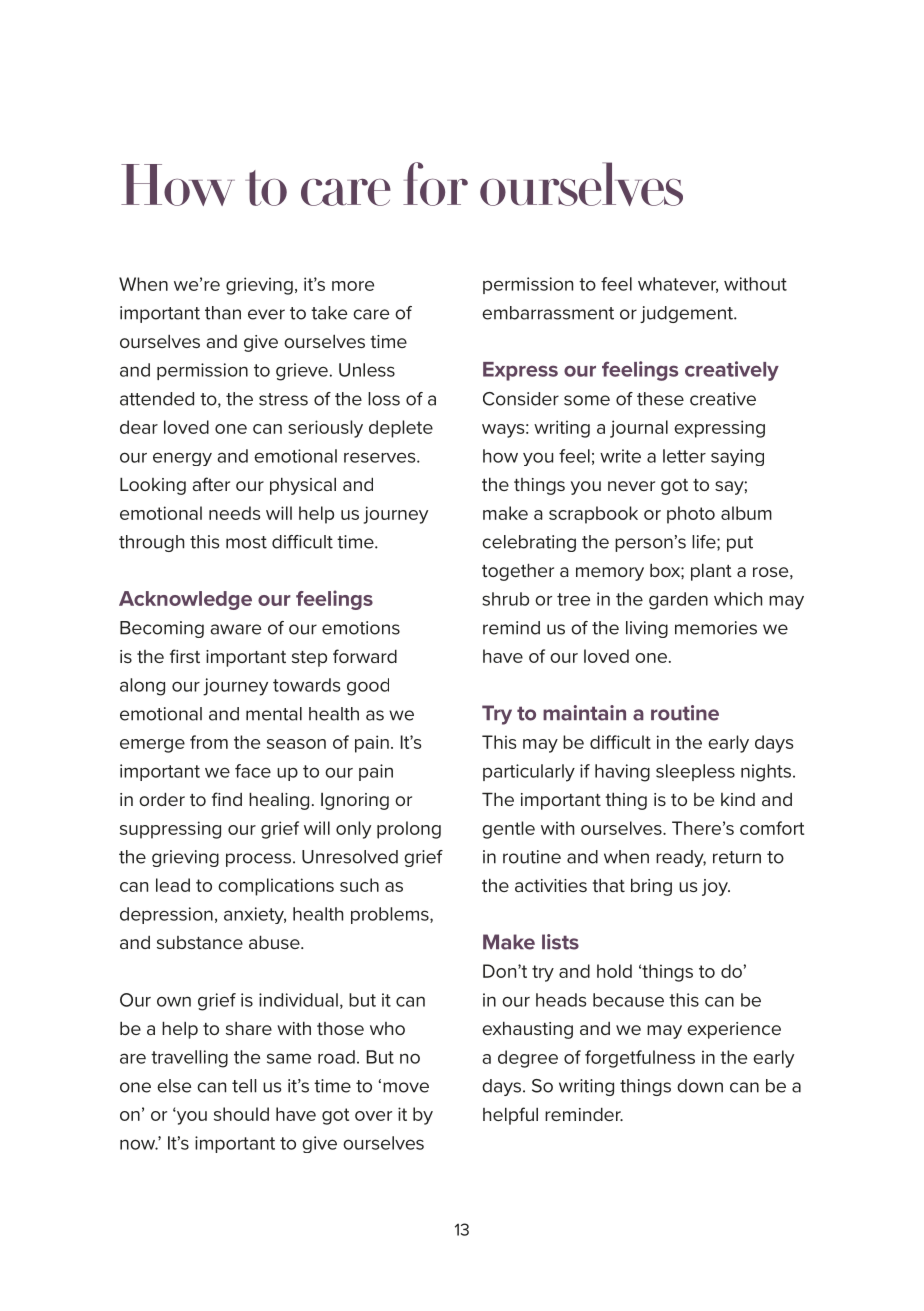  What do you see at coordinates (274, 714) in the page?
I see `mental` at bounding box center [274, 714].
